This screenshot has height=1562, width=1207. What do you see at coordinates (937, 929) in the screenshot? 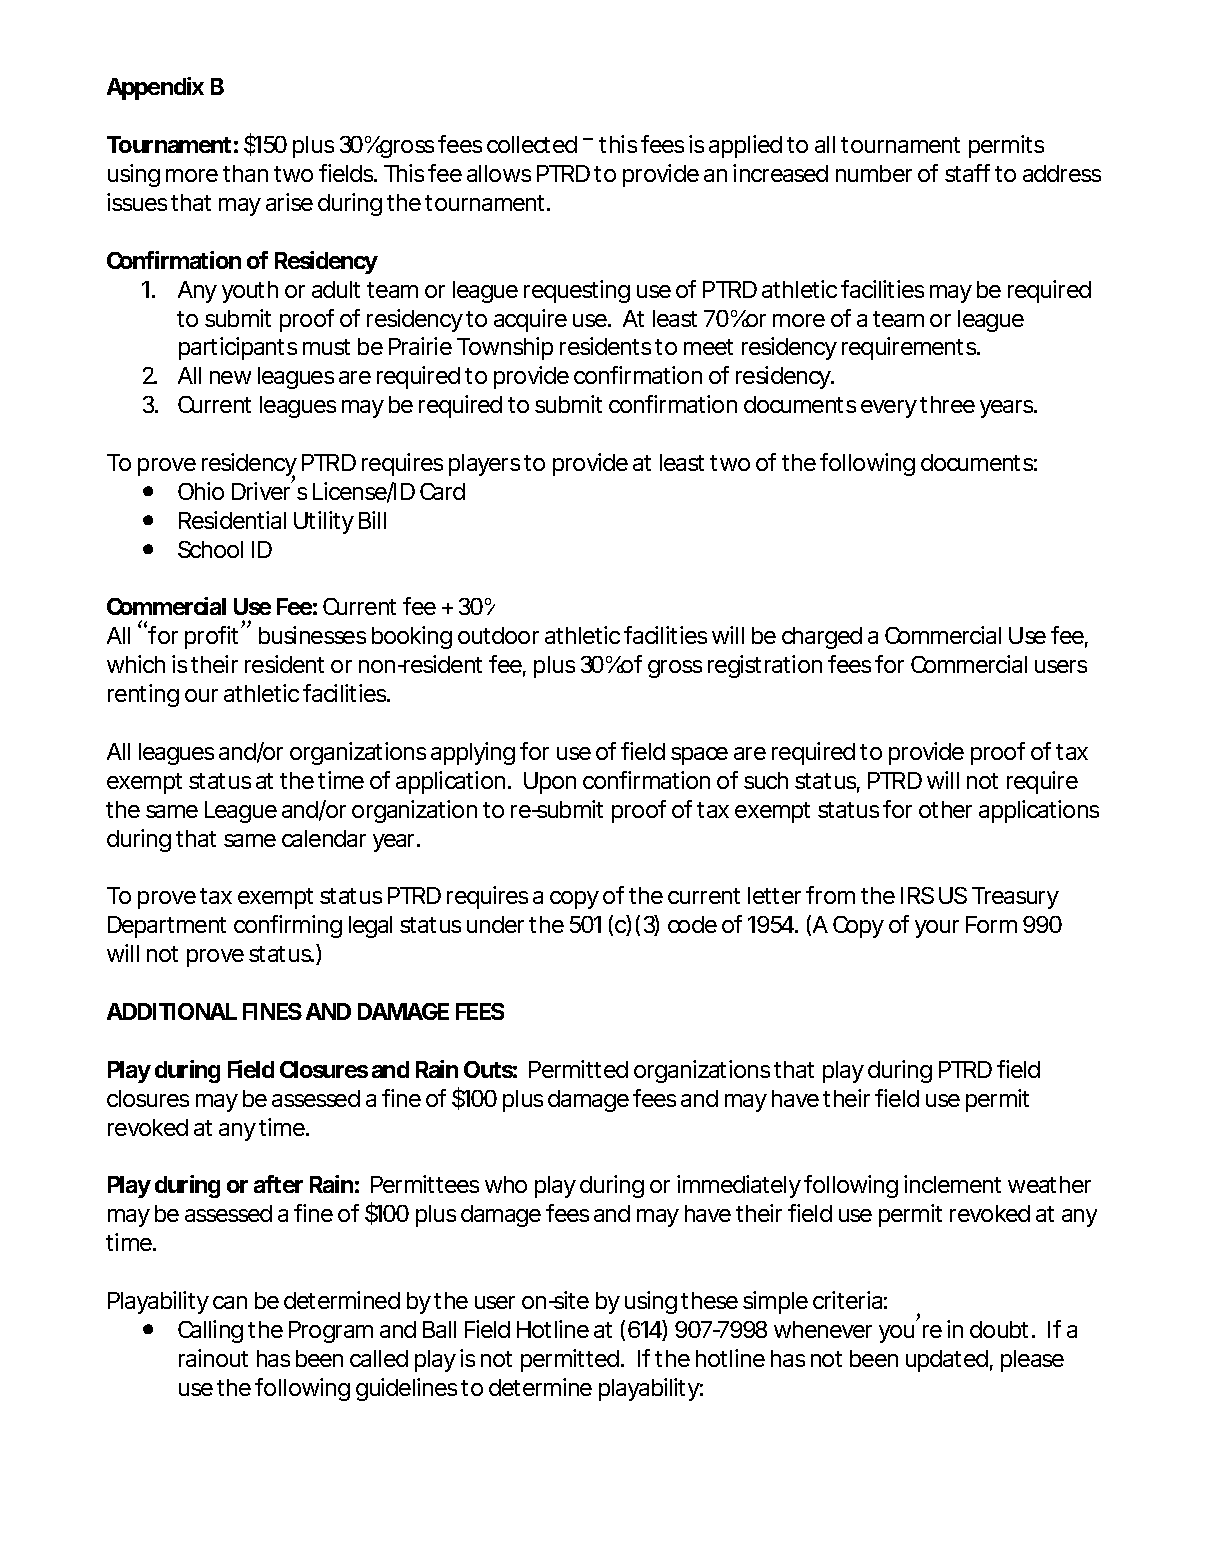
I see `your` at bounding box center [937, 929].
